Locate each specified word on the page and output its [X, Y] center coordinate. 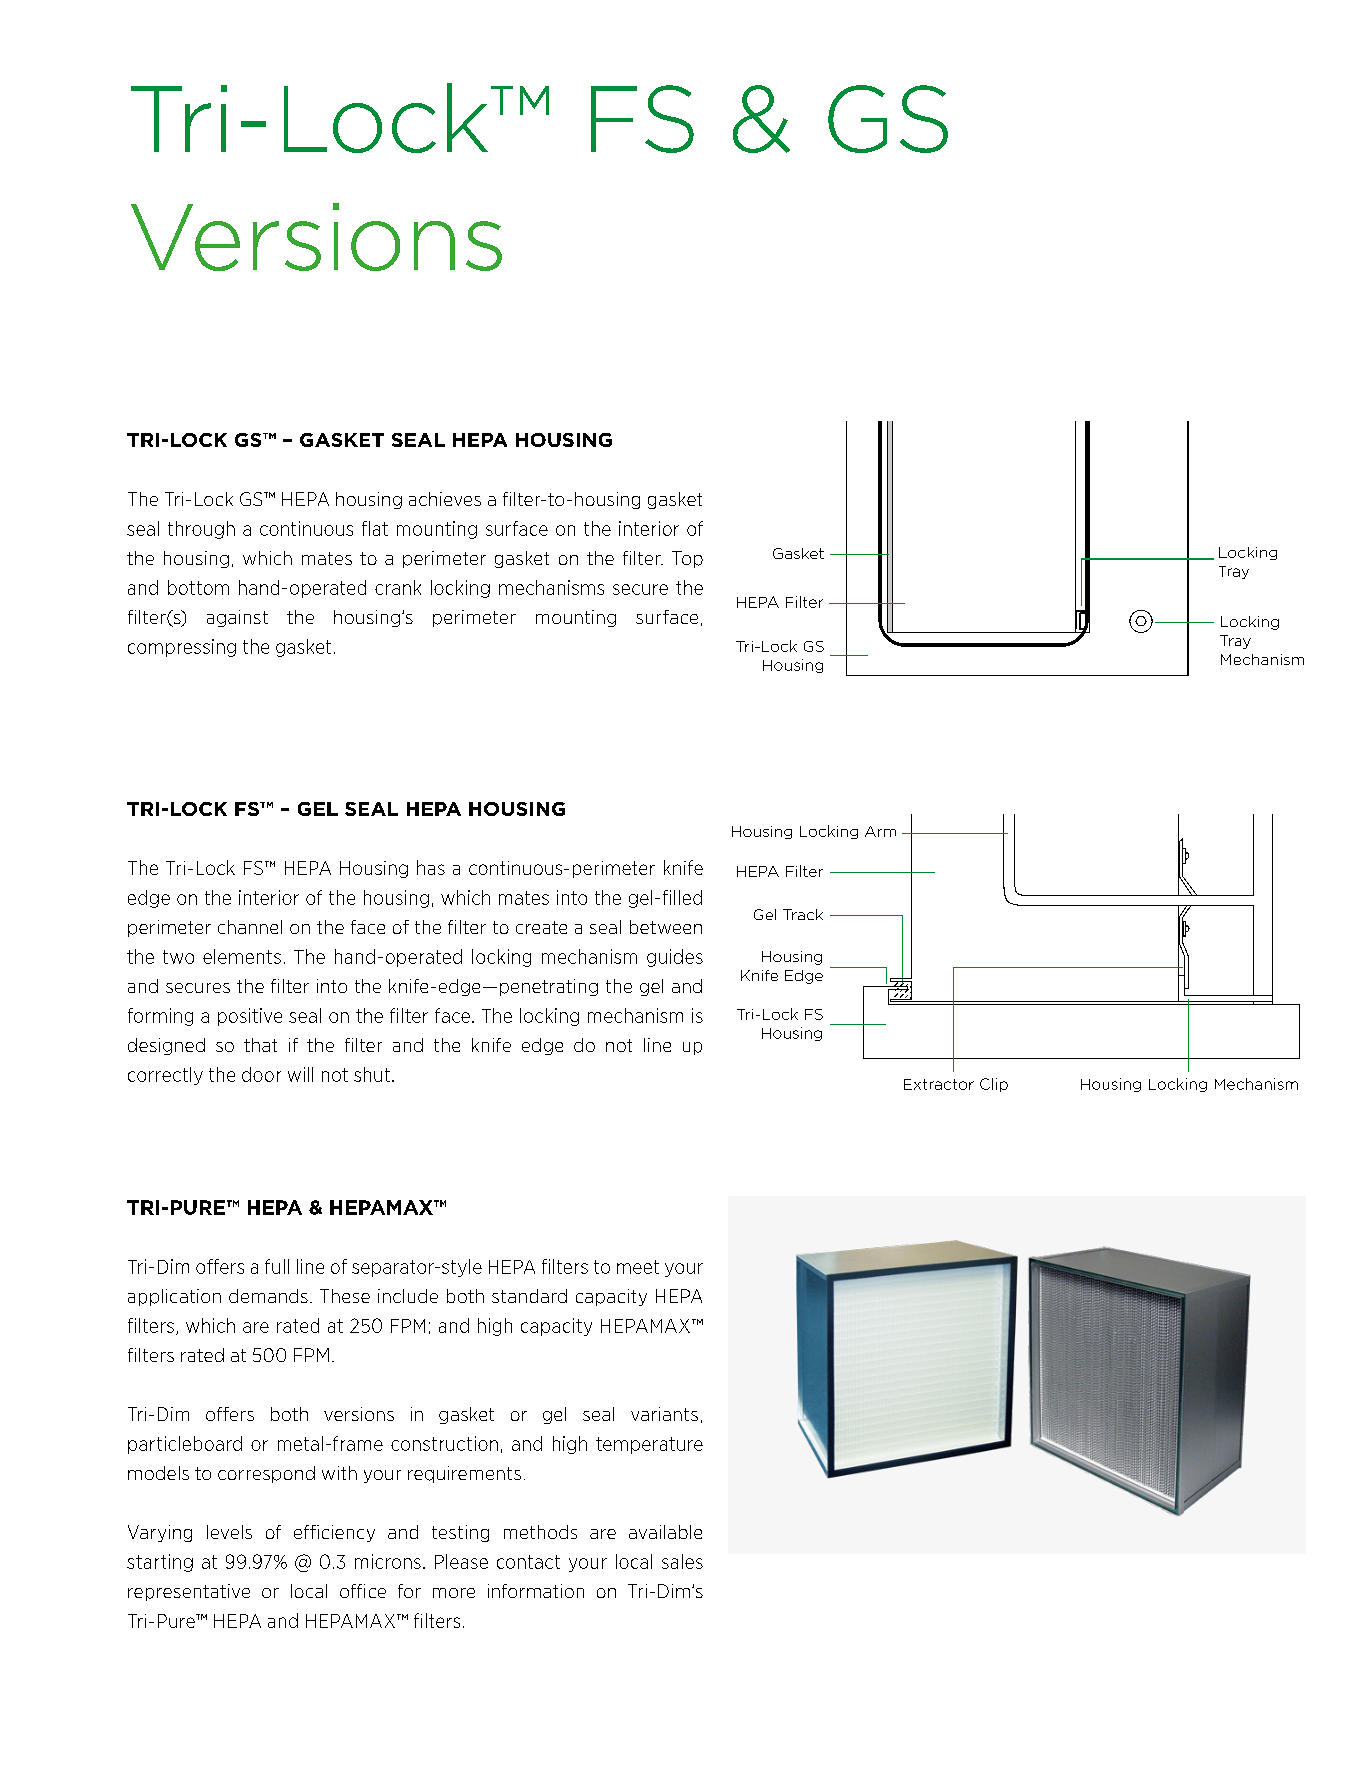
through [201, 530]
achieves [445, 499]
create [541, 927]
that [260, 1045]
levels [229, 1532]
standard [529, 1296]
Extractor [939, 1084]
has [431, 867]
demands [268, 1296]
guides [675, 958]
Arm [880, 831]
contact [528, 1562]
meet [638, 1267]
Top [687, 559]
